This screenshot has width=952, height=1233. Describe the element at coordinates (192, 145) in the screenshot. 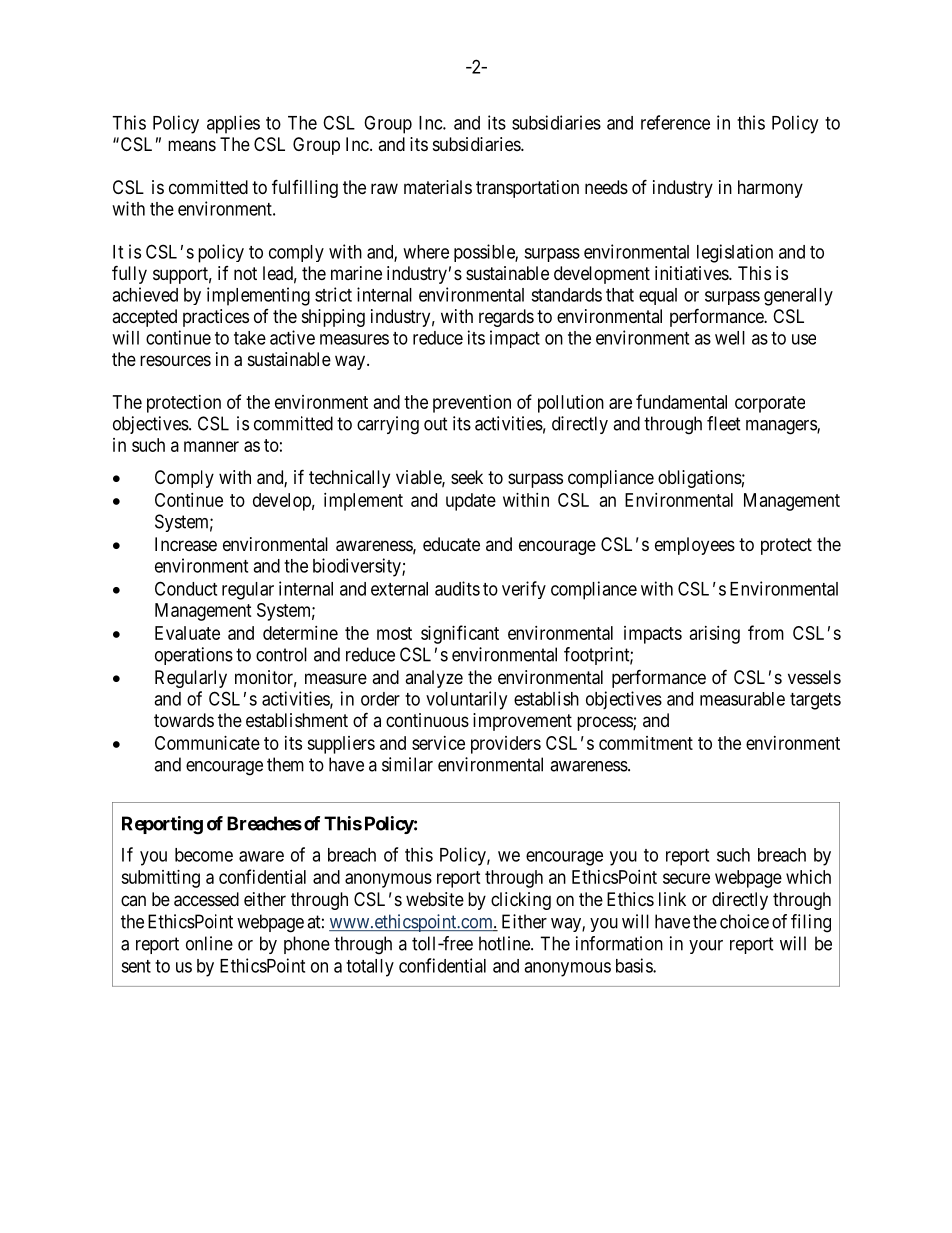

I see `means` at that location.
